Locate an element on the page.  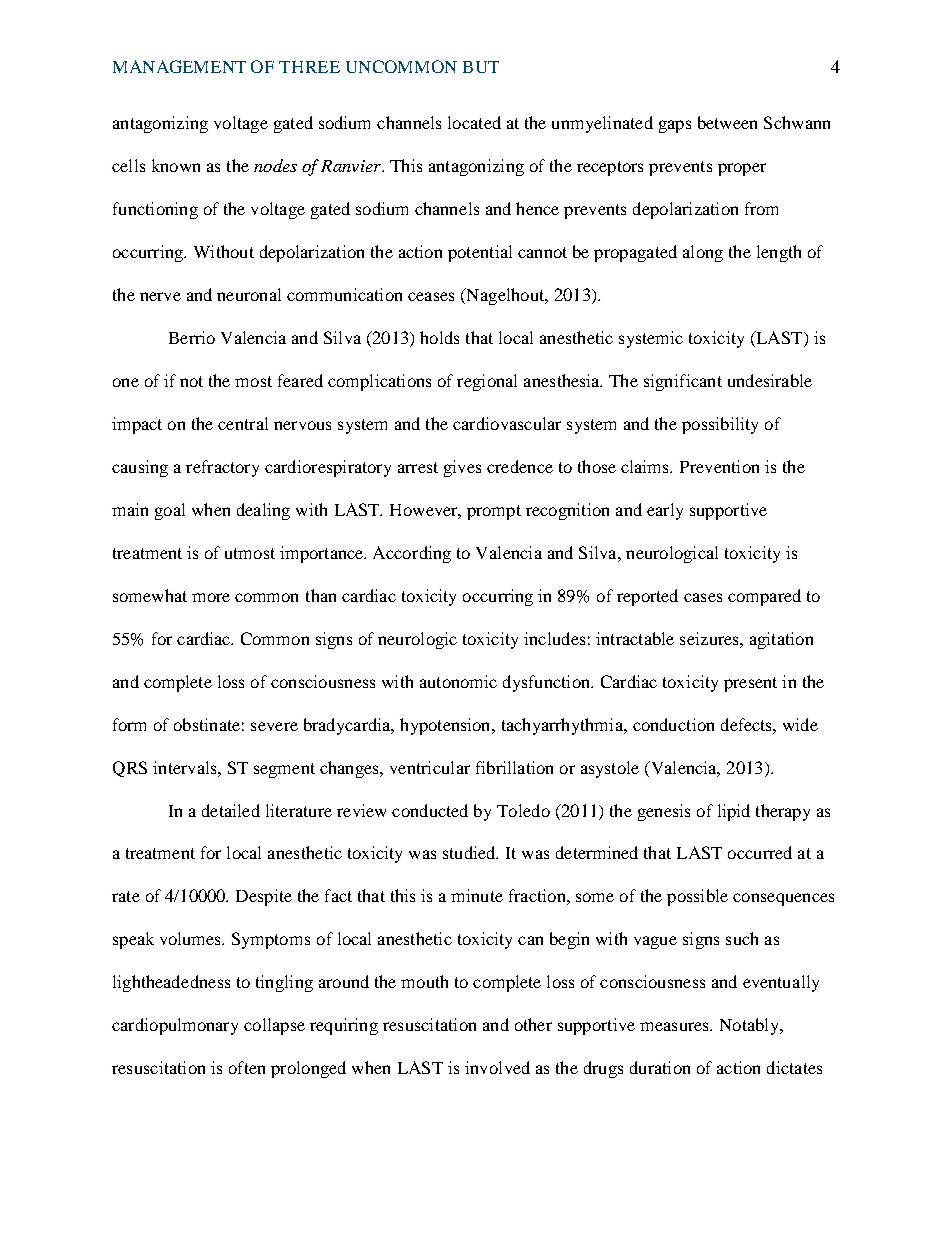
located is located at coordinates (474, 122).
